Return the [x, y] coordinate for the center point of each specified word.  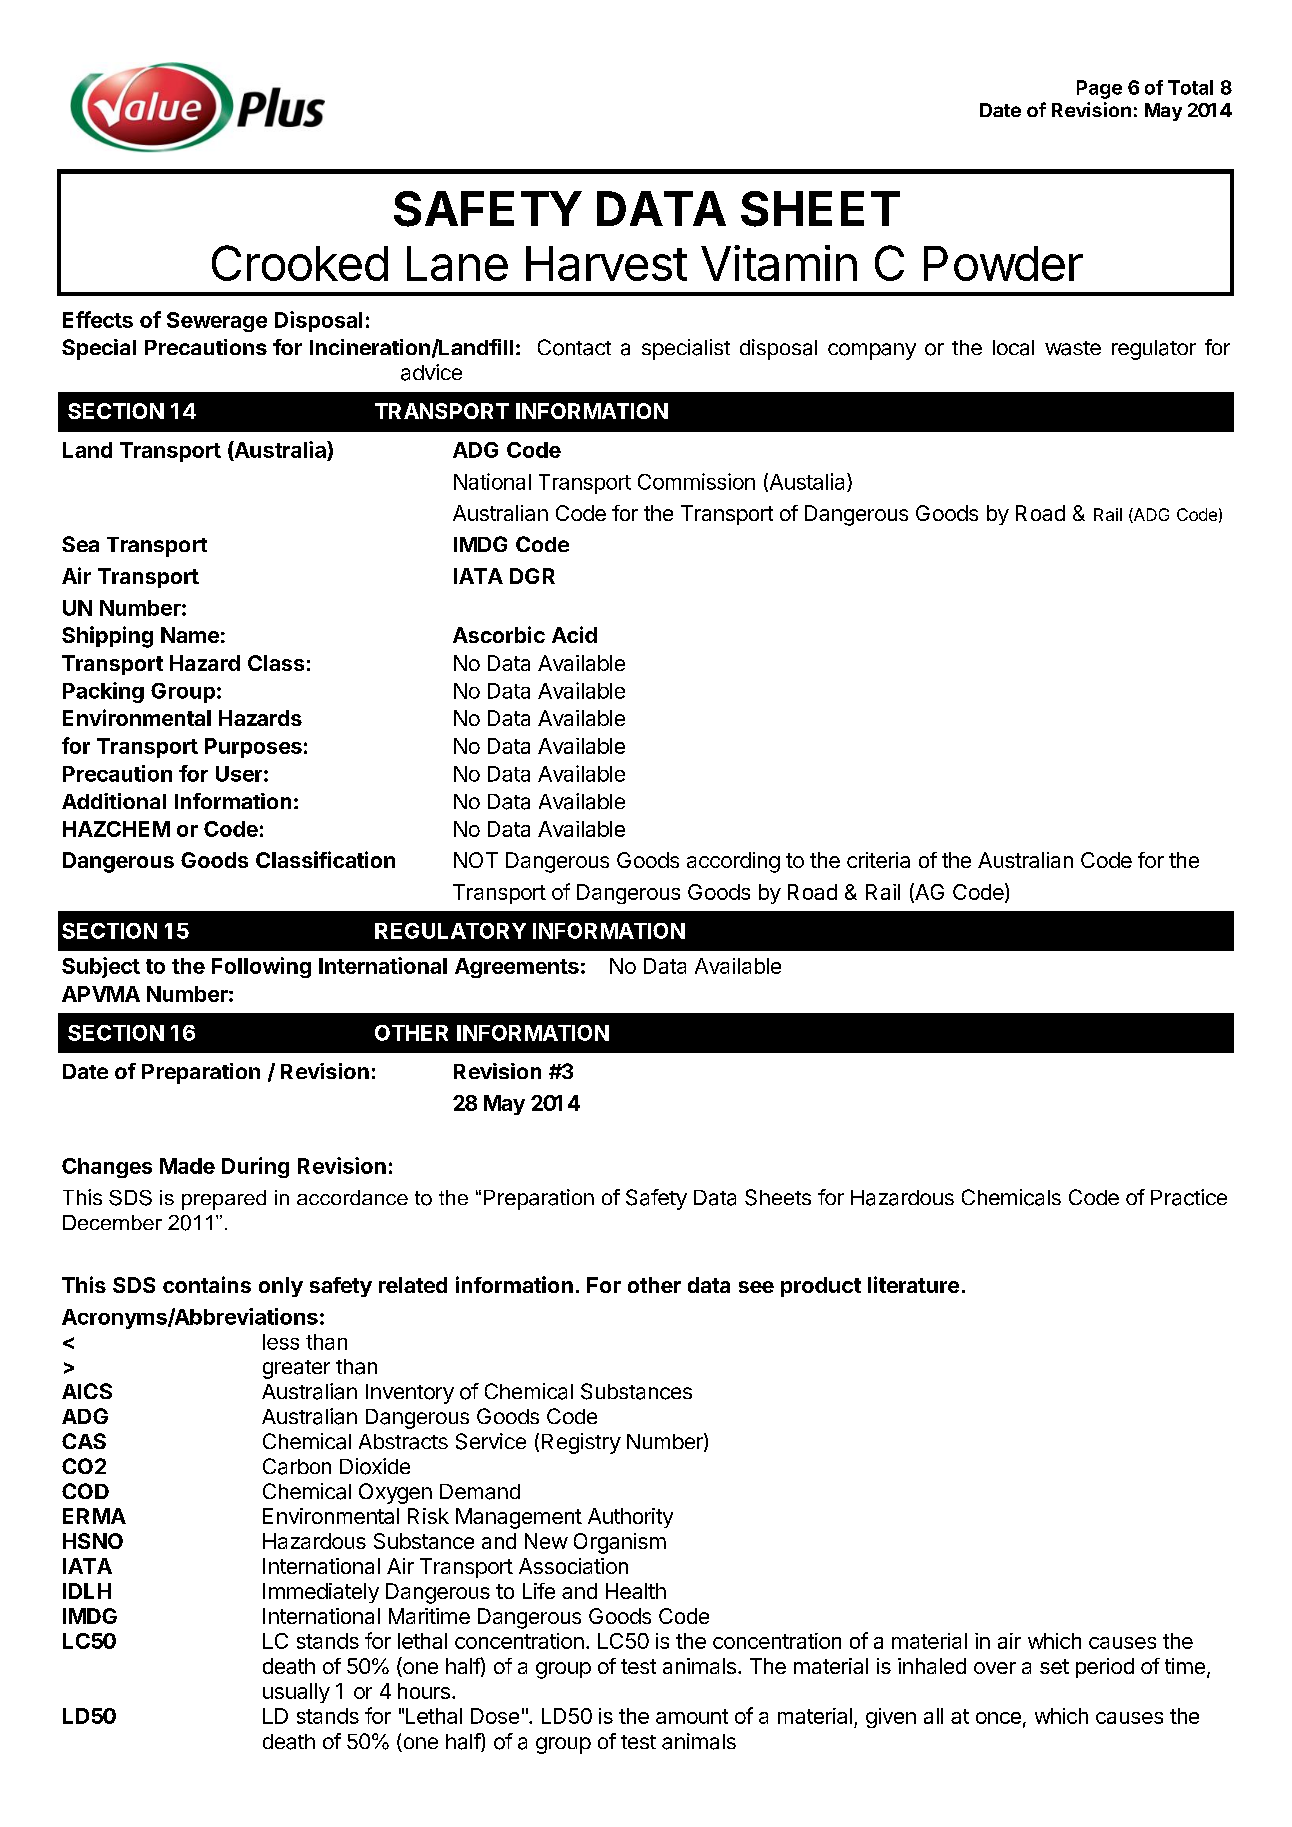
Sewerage [217, 322]
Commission [696, 481]
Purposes [253, 748]
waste [1073, 348]
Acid [574, 634]
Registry [581, 1443]
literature [913, 1284]
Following [261, 967]
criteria [878, 860]
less [281, 1342]
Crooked [300, 263]
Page [1099, 89]
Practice [1189, 1197]
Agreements [517, 968]
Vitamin [779, 263]
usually [296, 1693]
